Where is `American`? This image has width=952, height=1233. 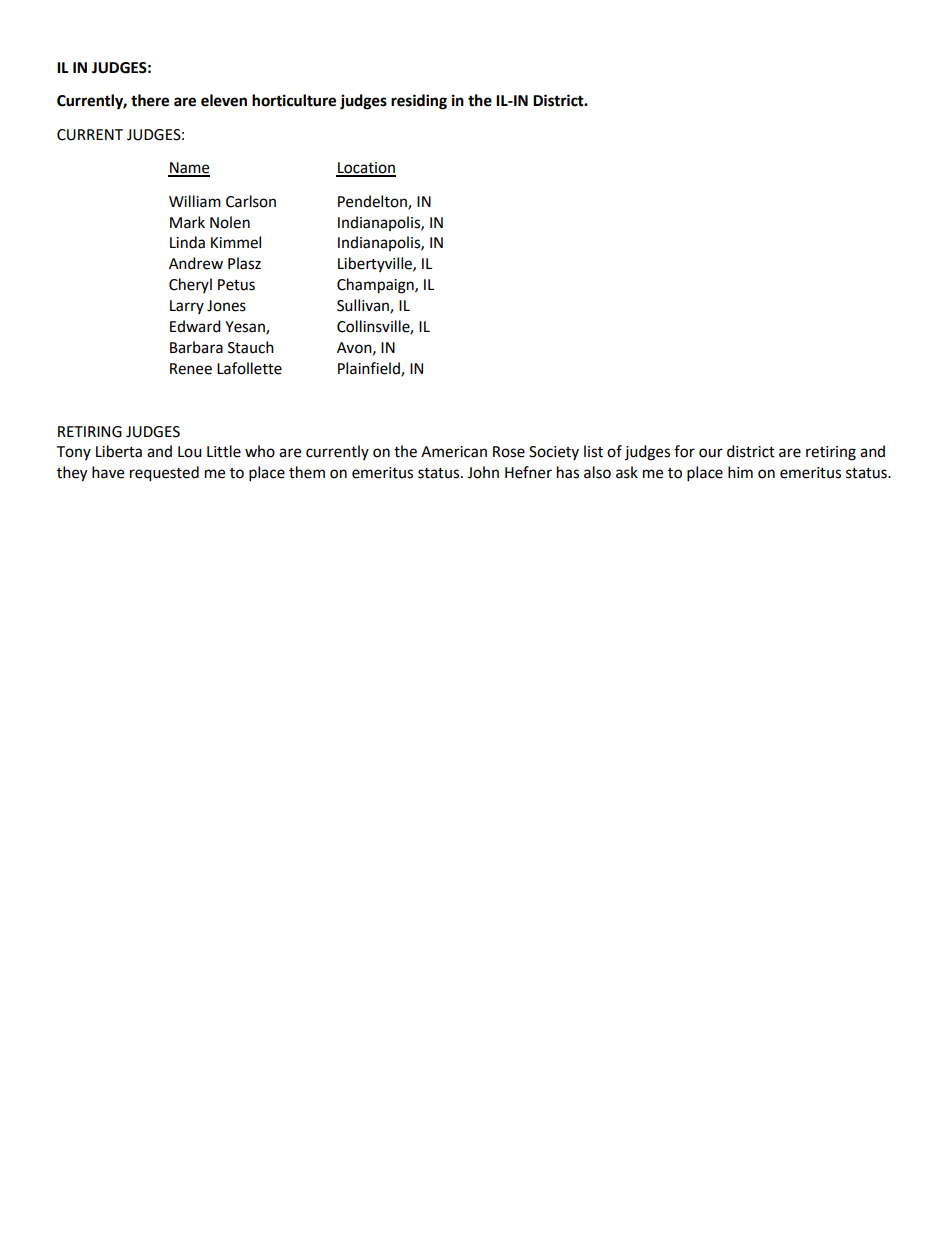 American is located at coordinates (454, 452).
